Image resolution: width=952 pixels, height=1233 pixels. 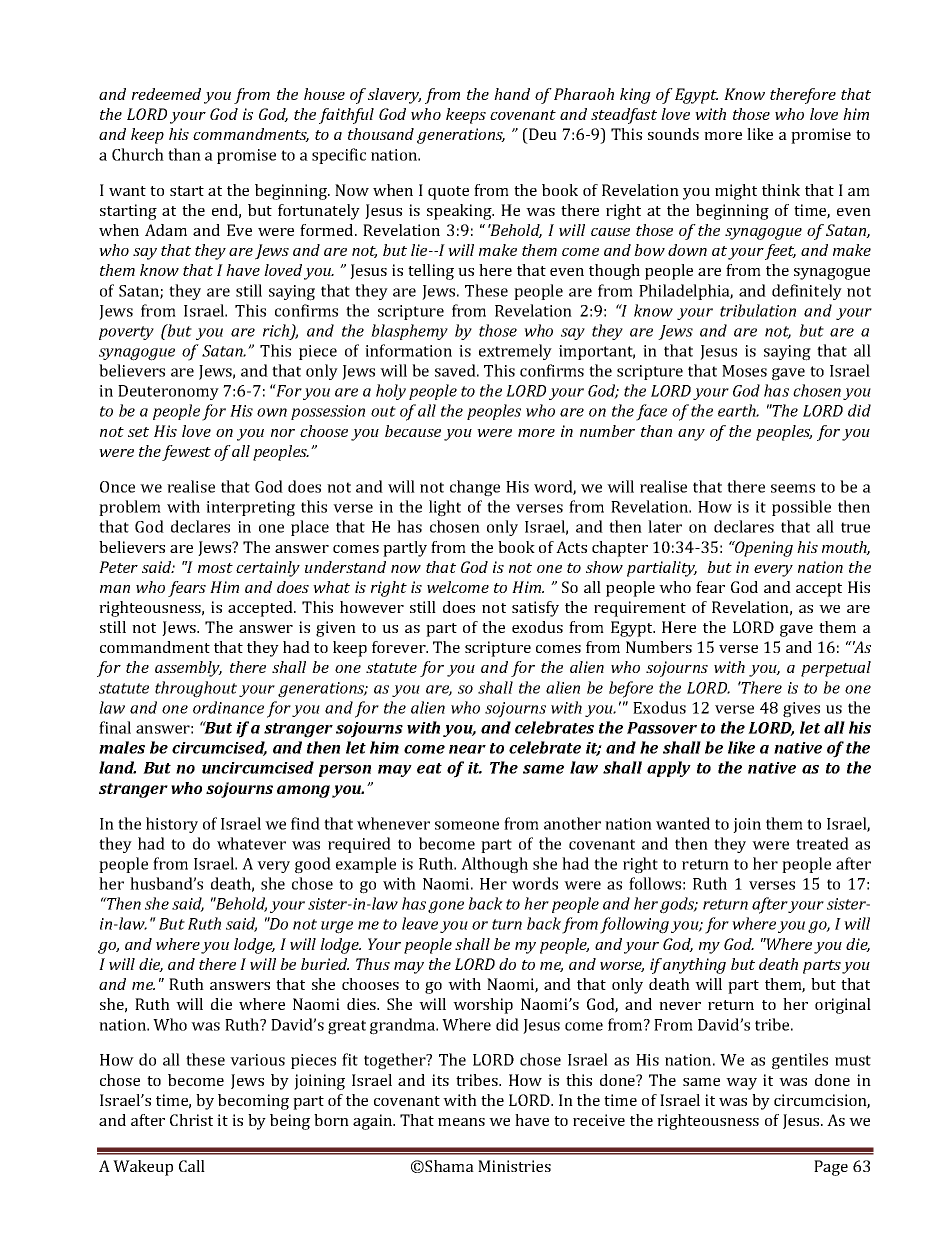 I want to click on satisfy, so click(x=535, y=609).
